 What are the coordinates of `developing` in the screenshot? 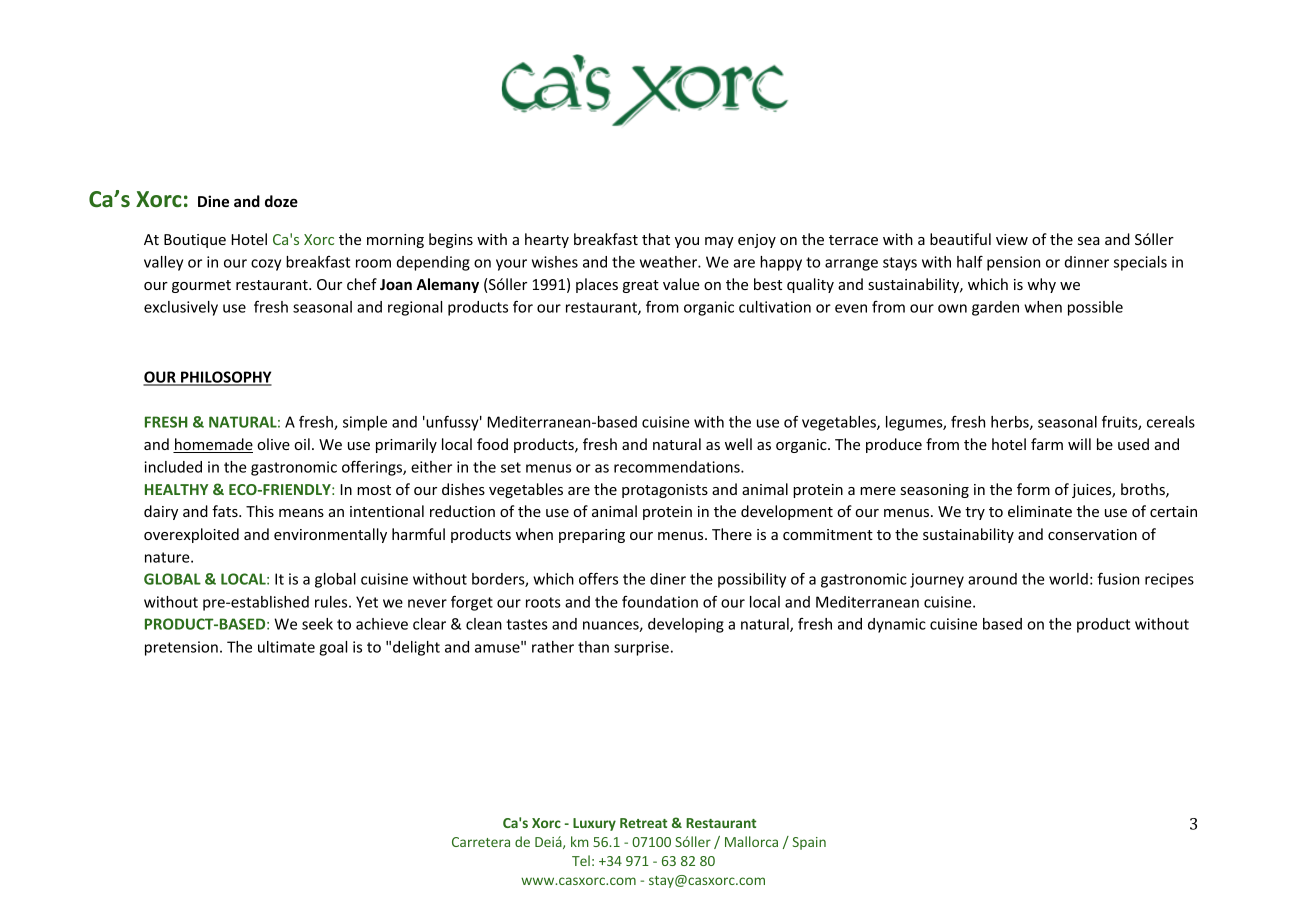 It's located at (686, 625).
